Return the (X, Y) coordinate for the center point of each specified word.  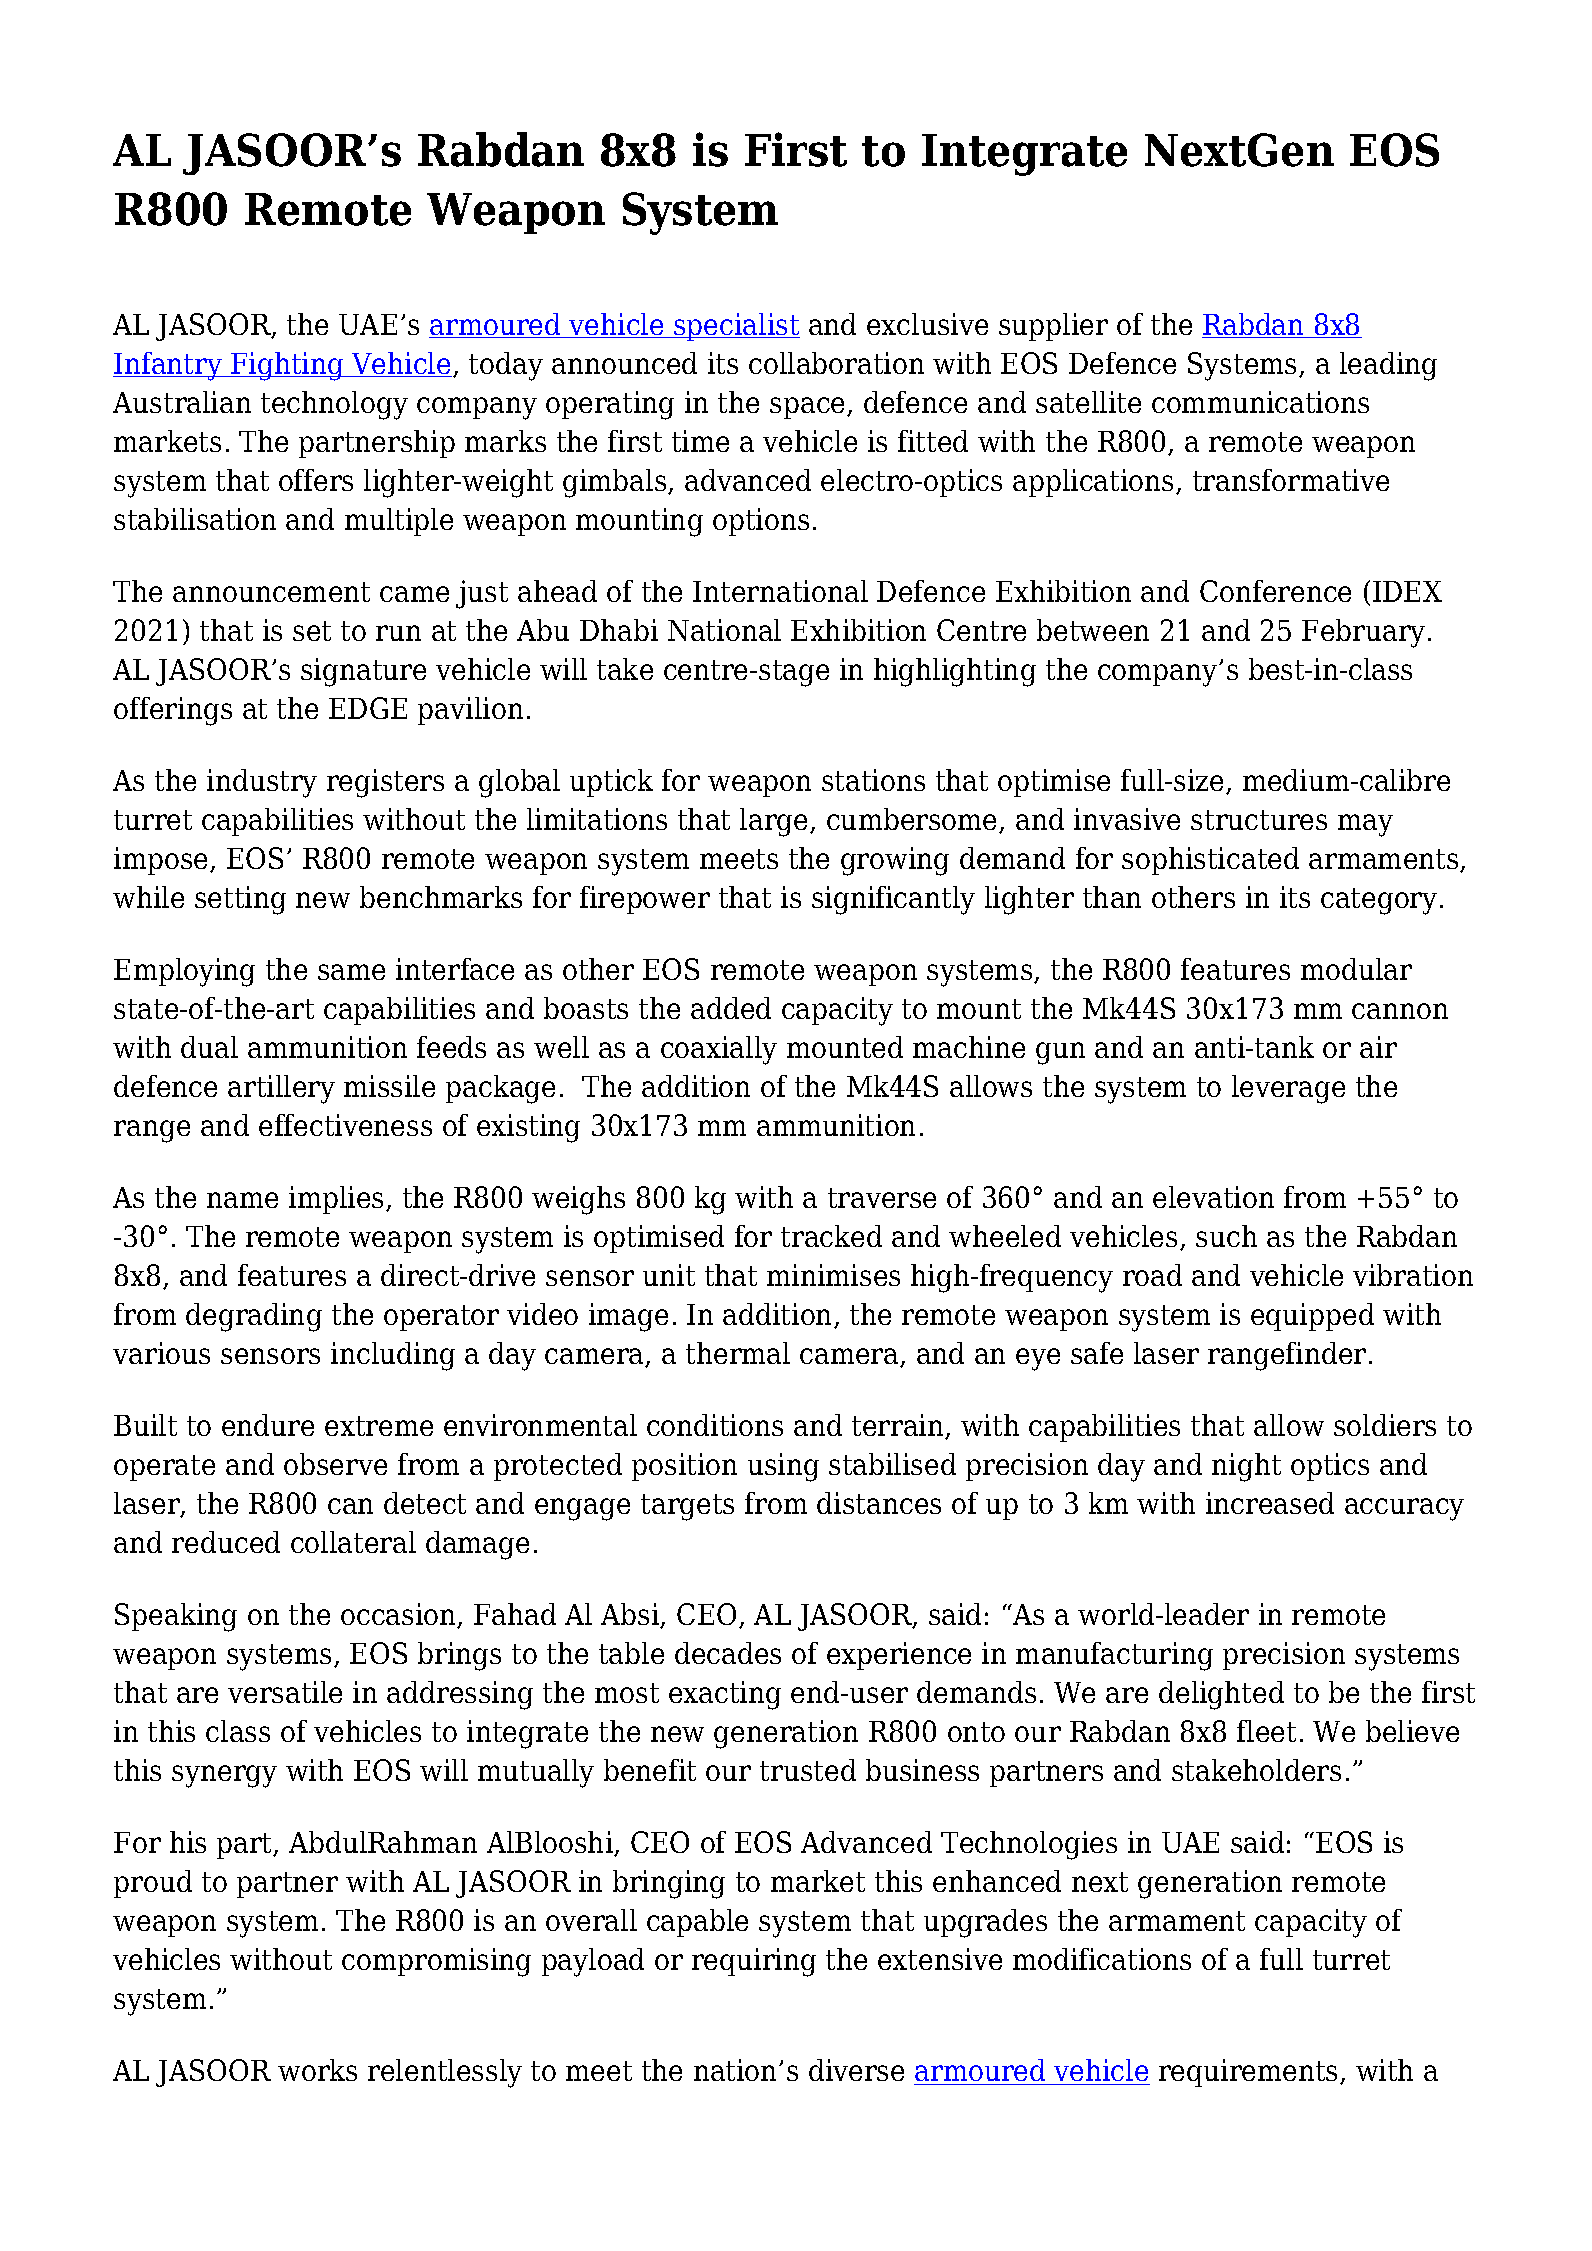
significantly (893, 900)
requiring (754, 1962)
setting (240, 900)
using (783, 1467)
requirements (1250, 2073)
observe (335, 1464)
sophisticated (1210, 861)
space (809, 408)
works (317, 2070)
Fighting (287, 366)
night (1246, 1467)
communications (1260, 402)
